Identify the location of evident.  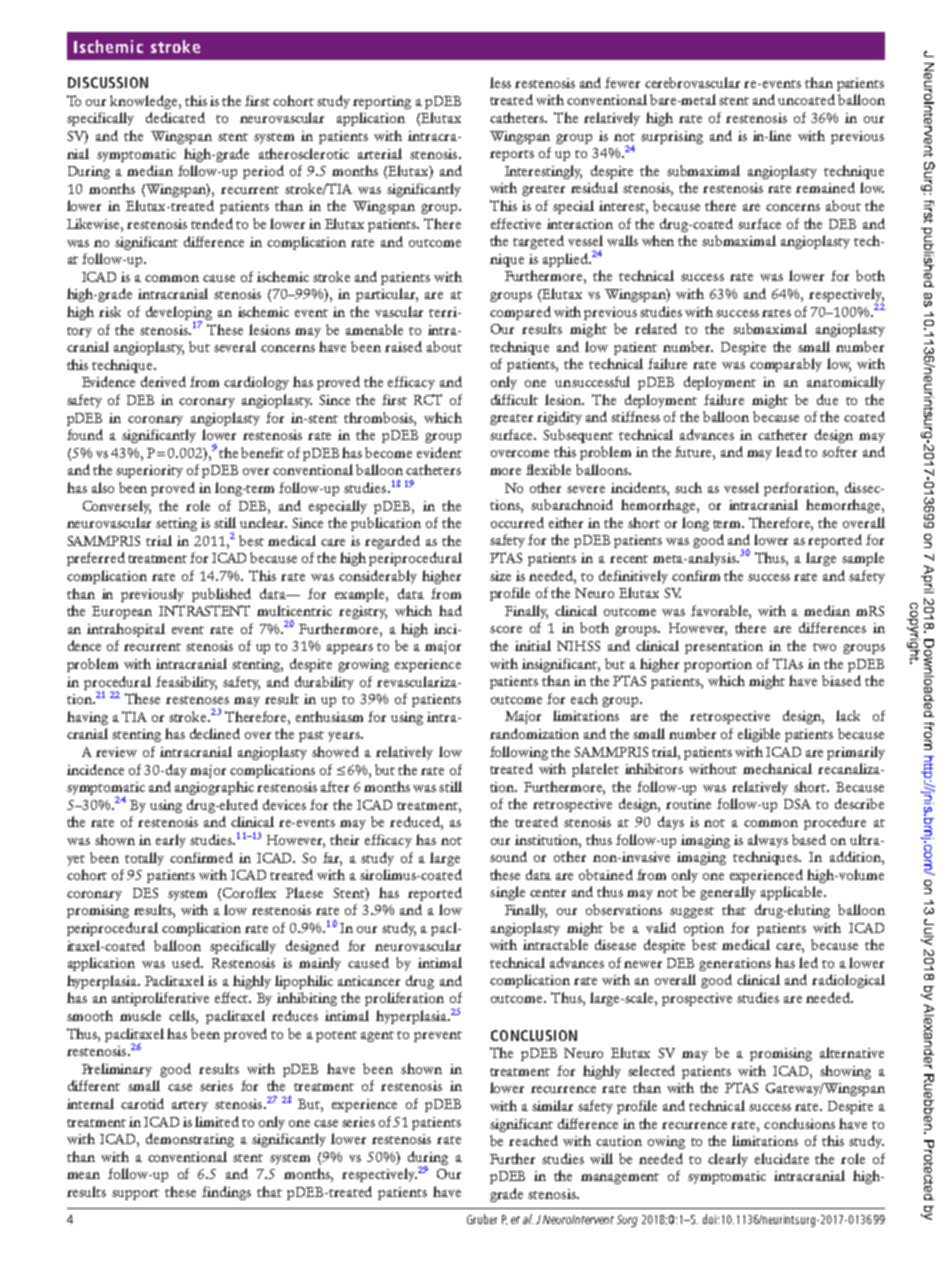
(439, 452).
